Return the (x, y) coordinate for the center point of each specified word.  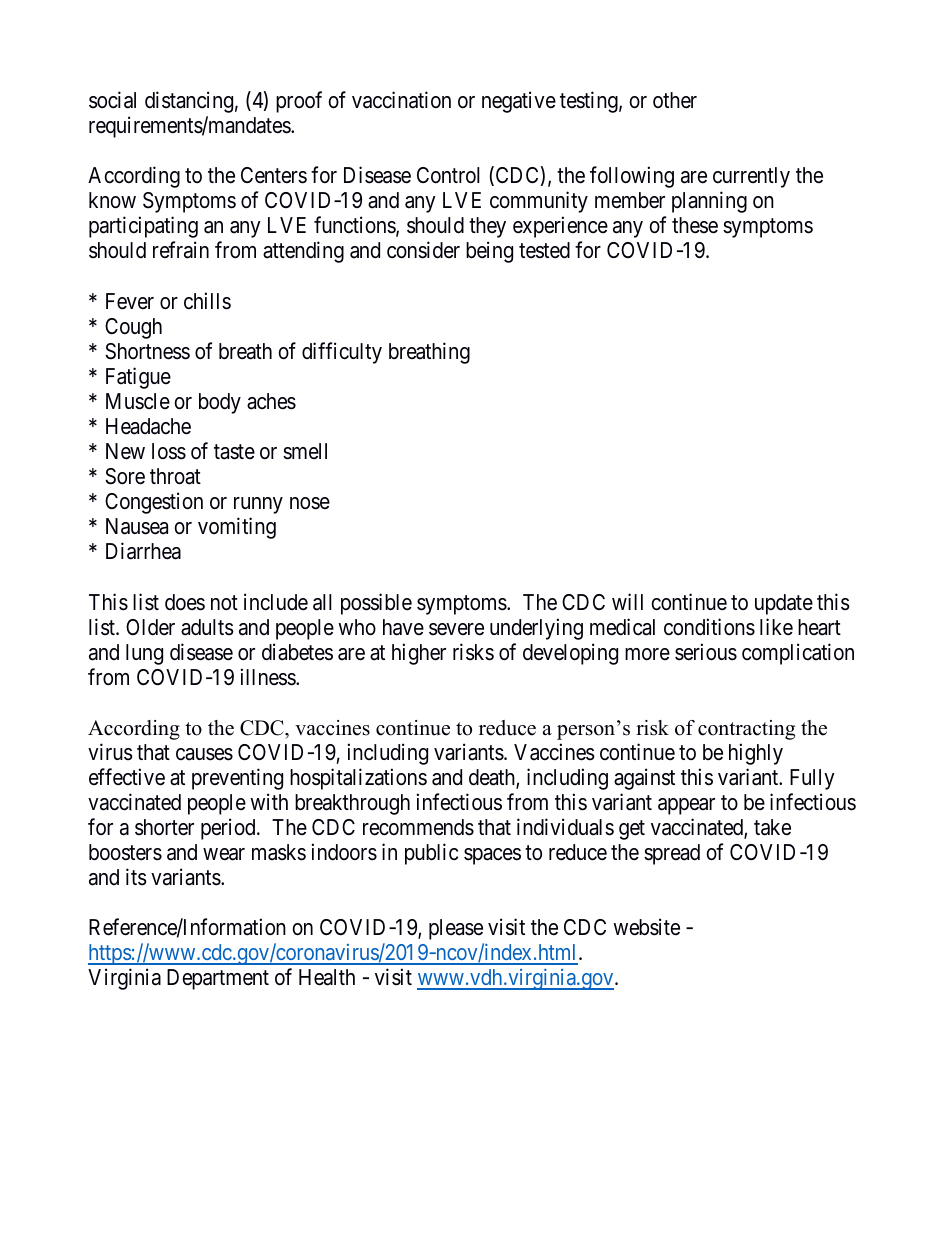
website (646, 927)
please (456, 929)
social (112, 100)
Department (218, 979)
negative (519, 102)
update (784, 604)
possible (376, 604)
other (675, 100)
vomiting (237, 528)
